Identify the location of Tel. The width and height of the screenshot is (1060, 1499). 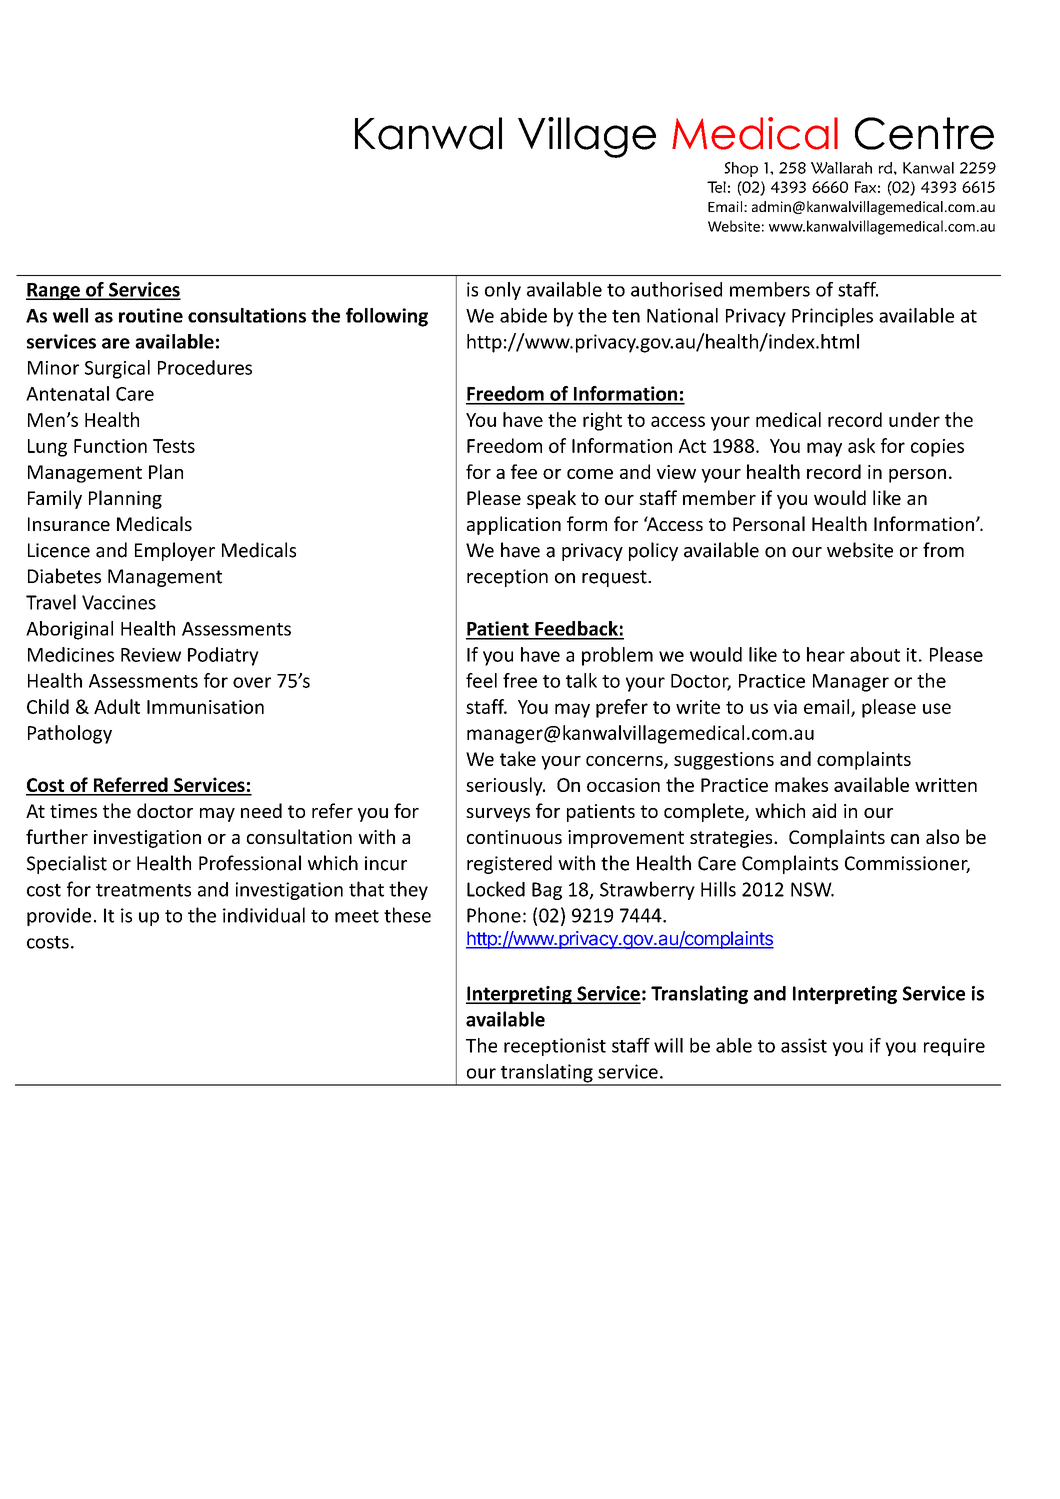
(716, 187).
